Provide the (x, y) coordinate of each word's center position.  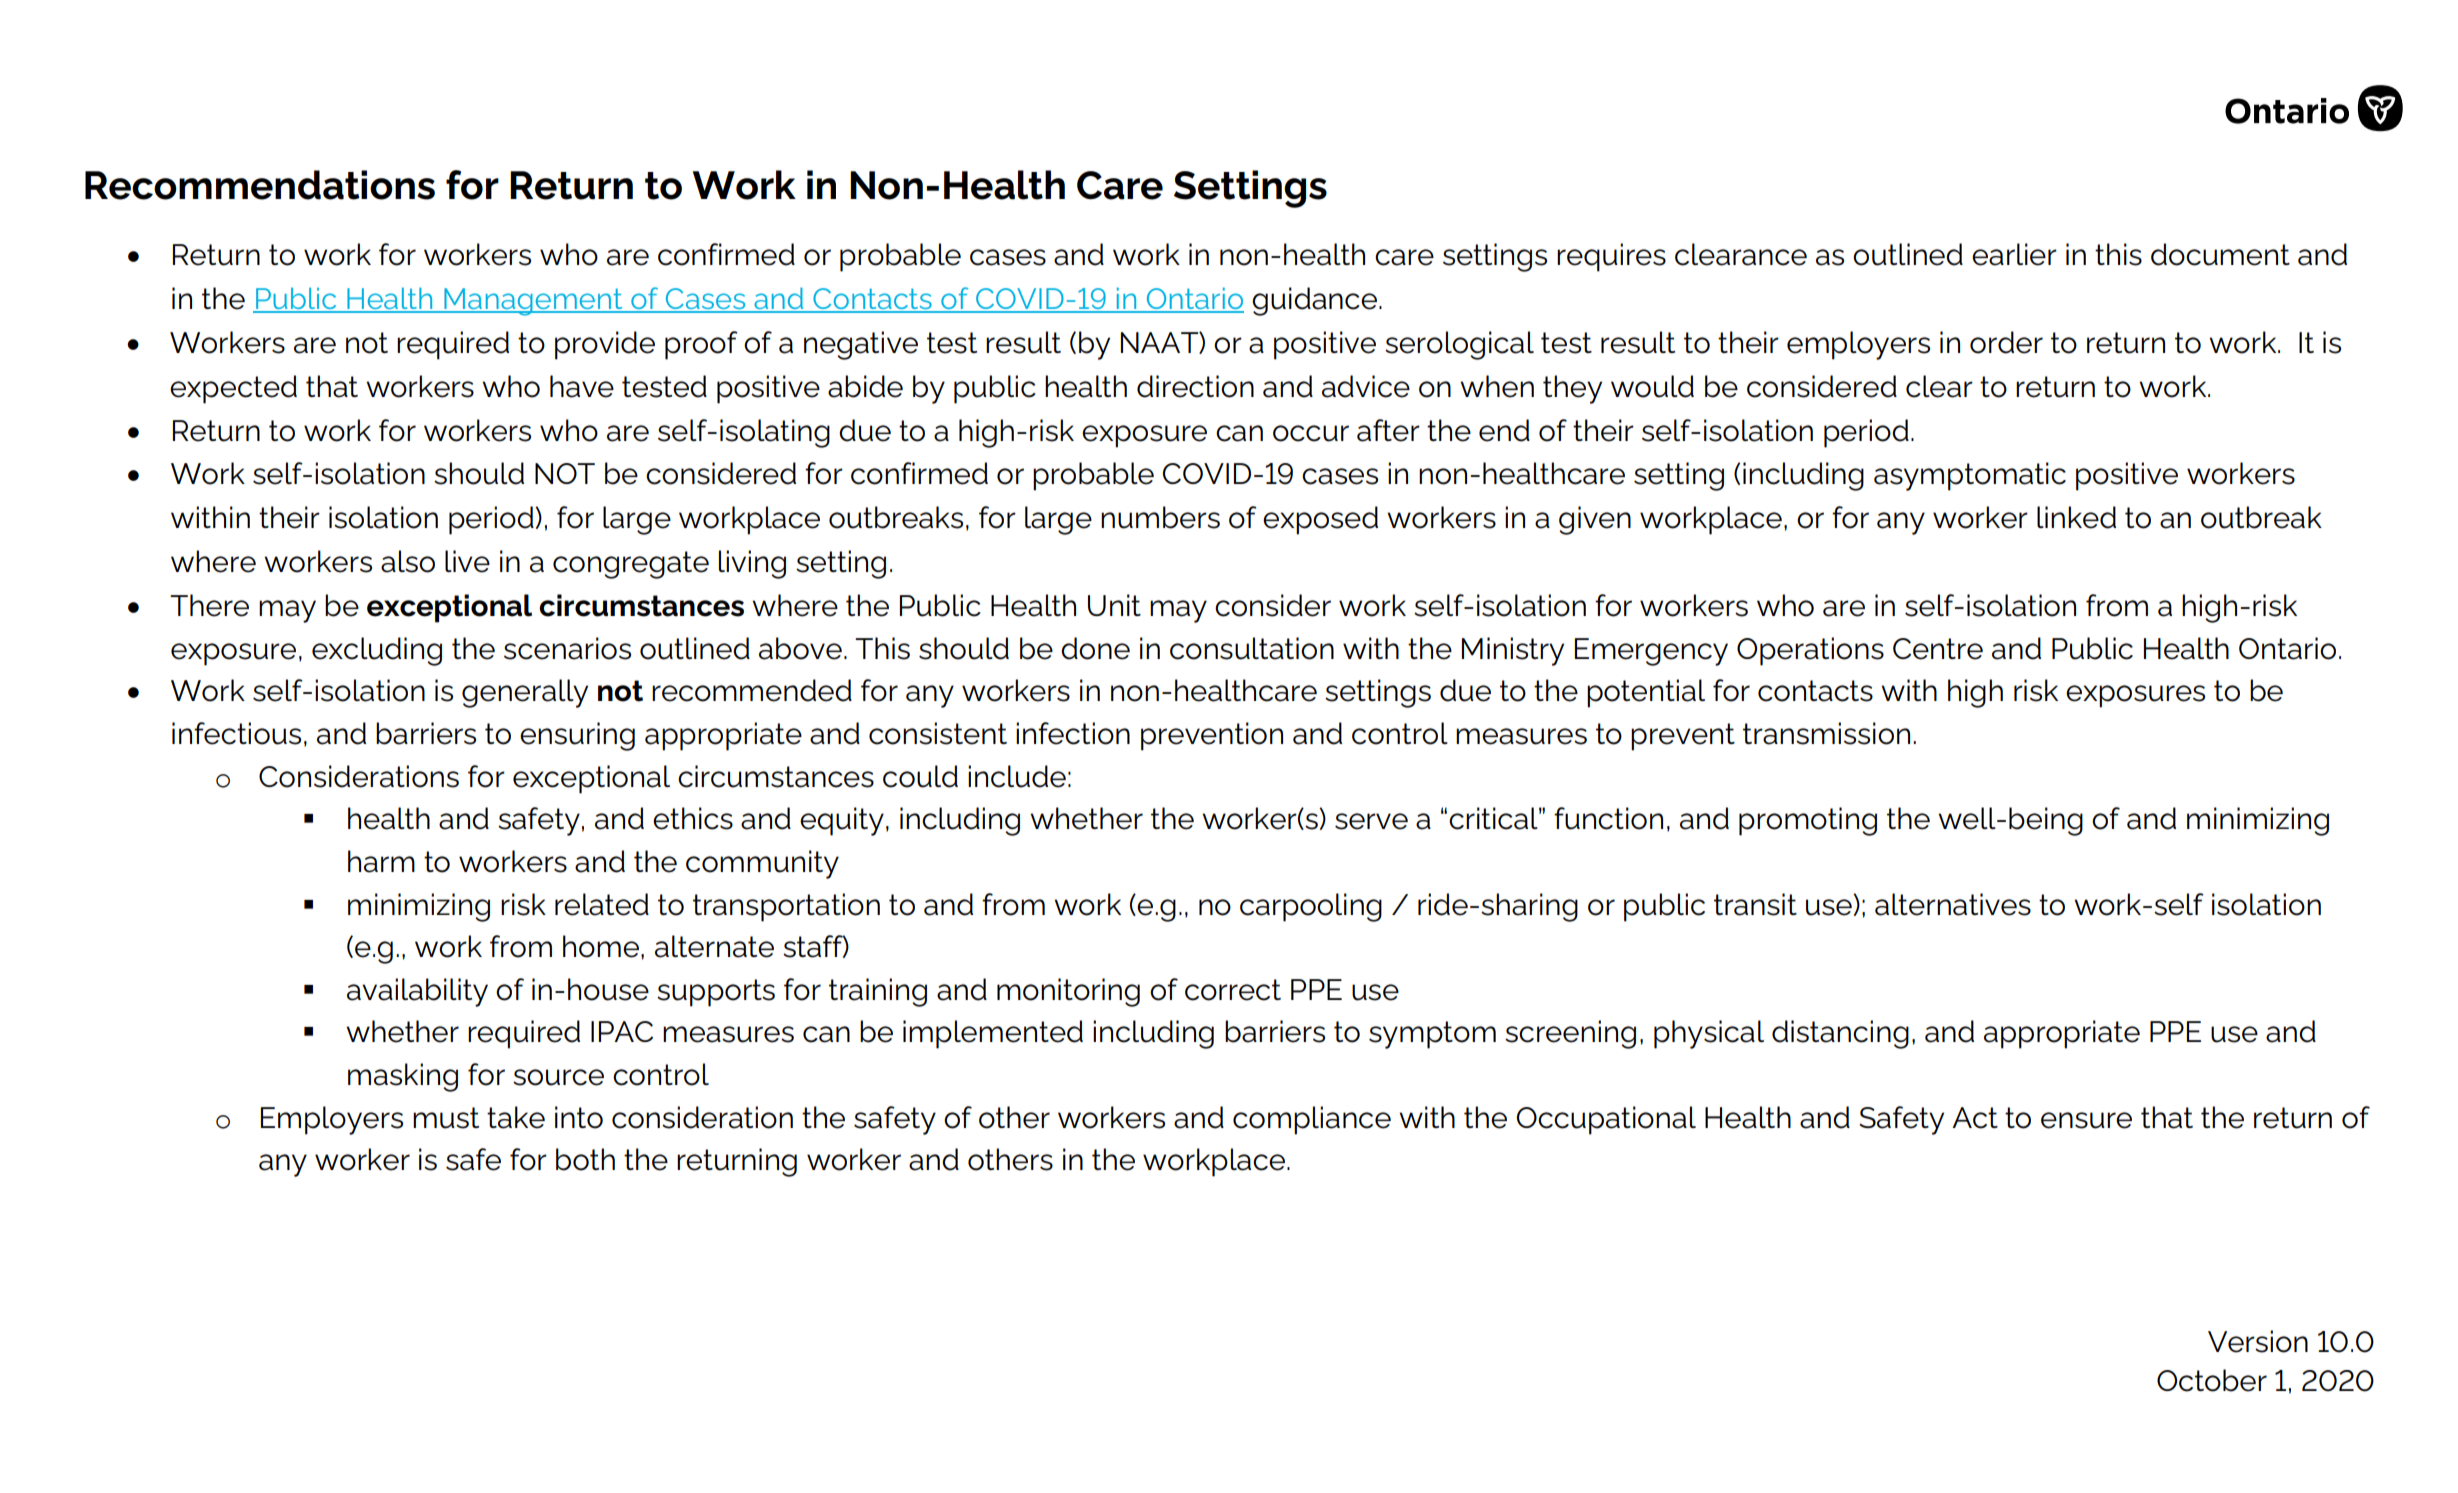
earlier (2014, 254)
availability (417, 992)
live (467, 561)
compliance (1312, 1120)
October (2212, 1380)
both (585, 1159)
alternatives (1953, 904)
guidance (1314, 301)
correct (1233, 990)
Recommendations (260, 185)
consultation (1252, 648)
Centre (1938, 649)
